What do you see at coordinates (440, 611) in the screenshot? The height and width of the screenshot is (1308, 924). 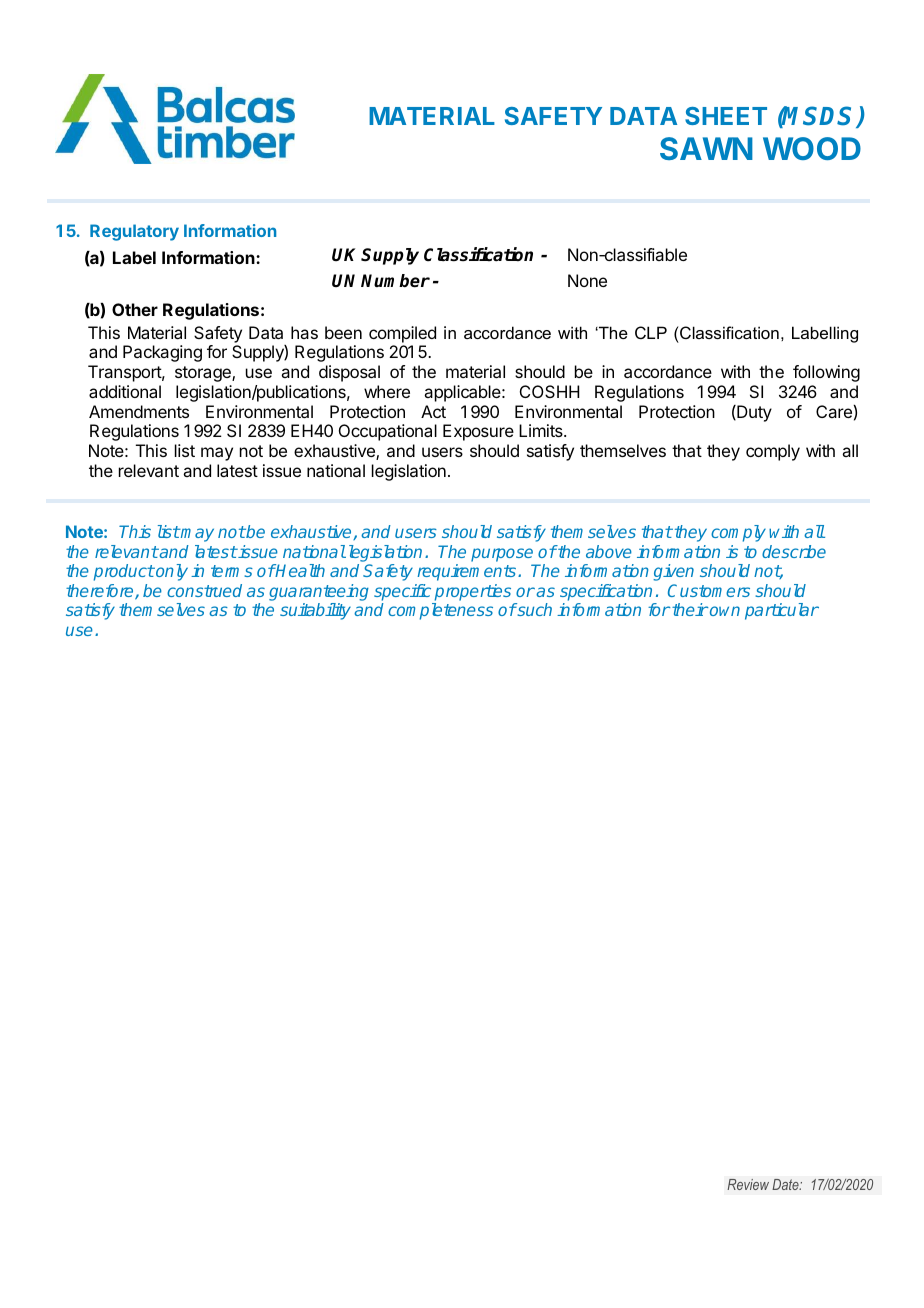 I see `completeness` at bounding box center [440, 611].
